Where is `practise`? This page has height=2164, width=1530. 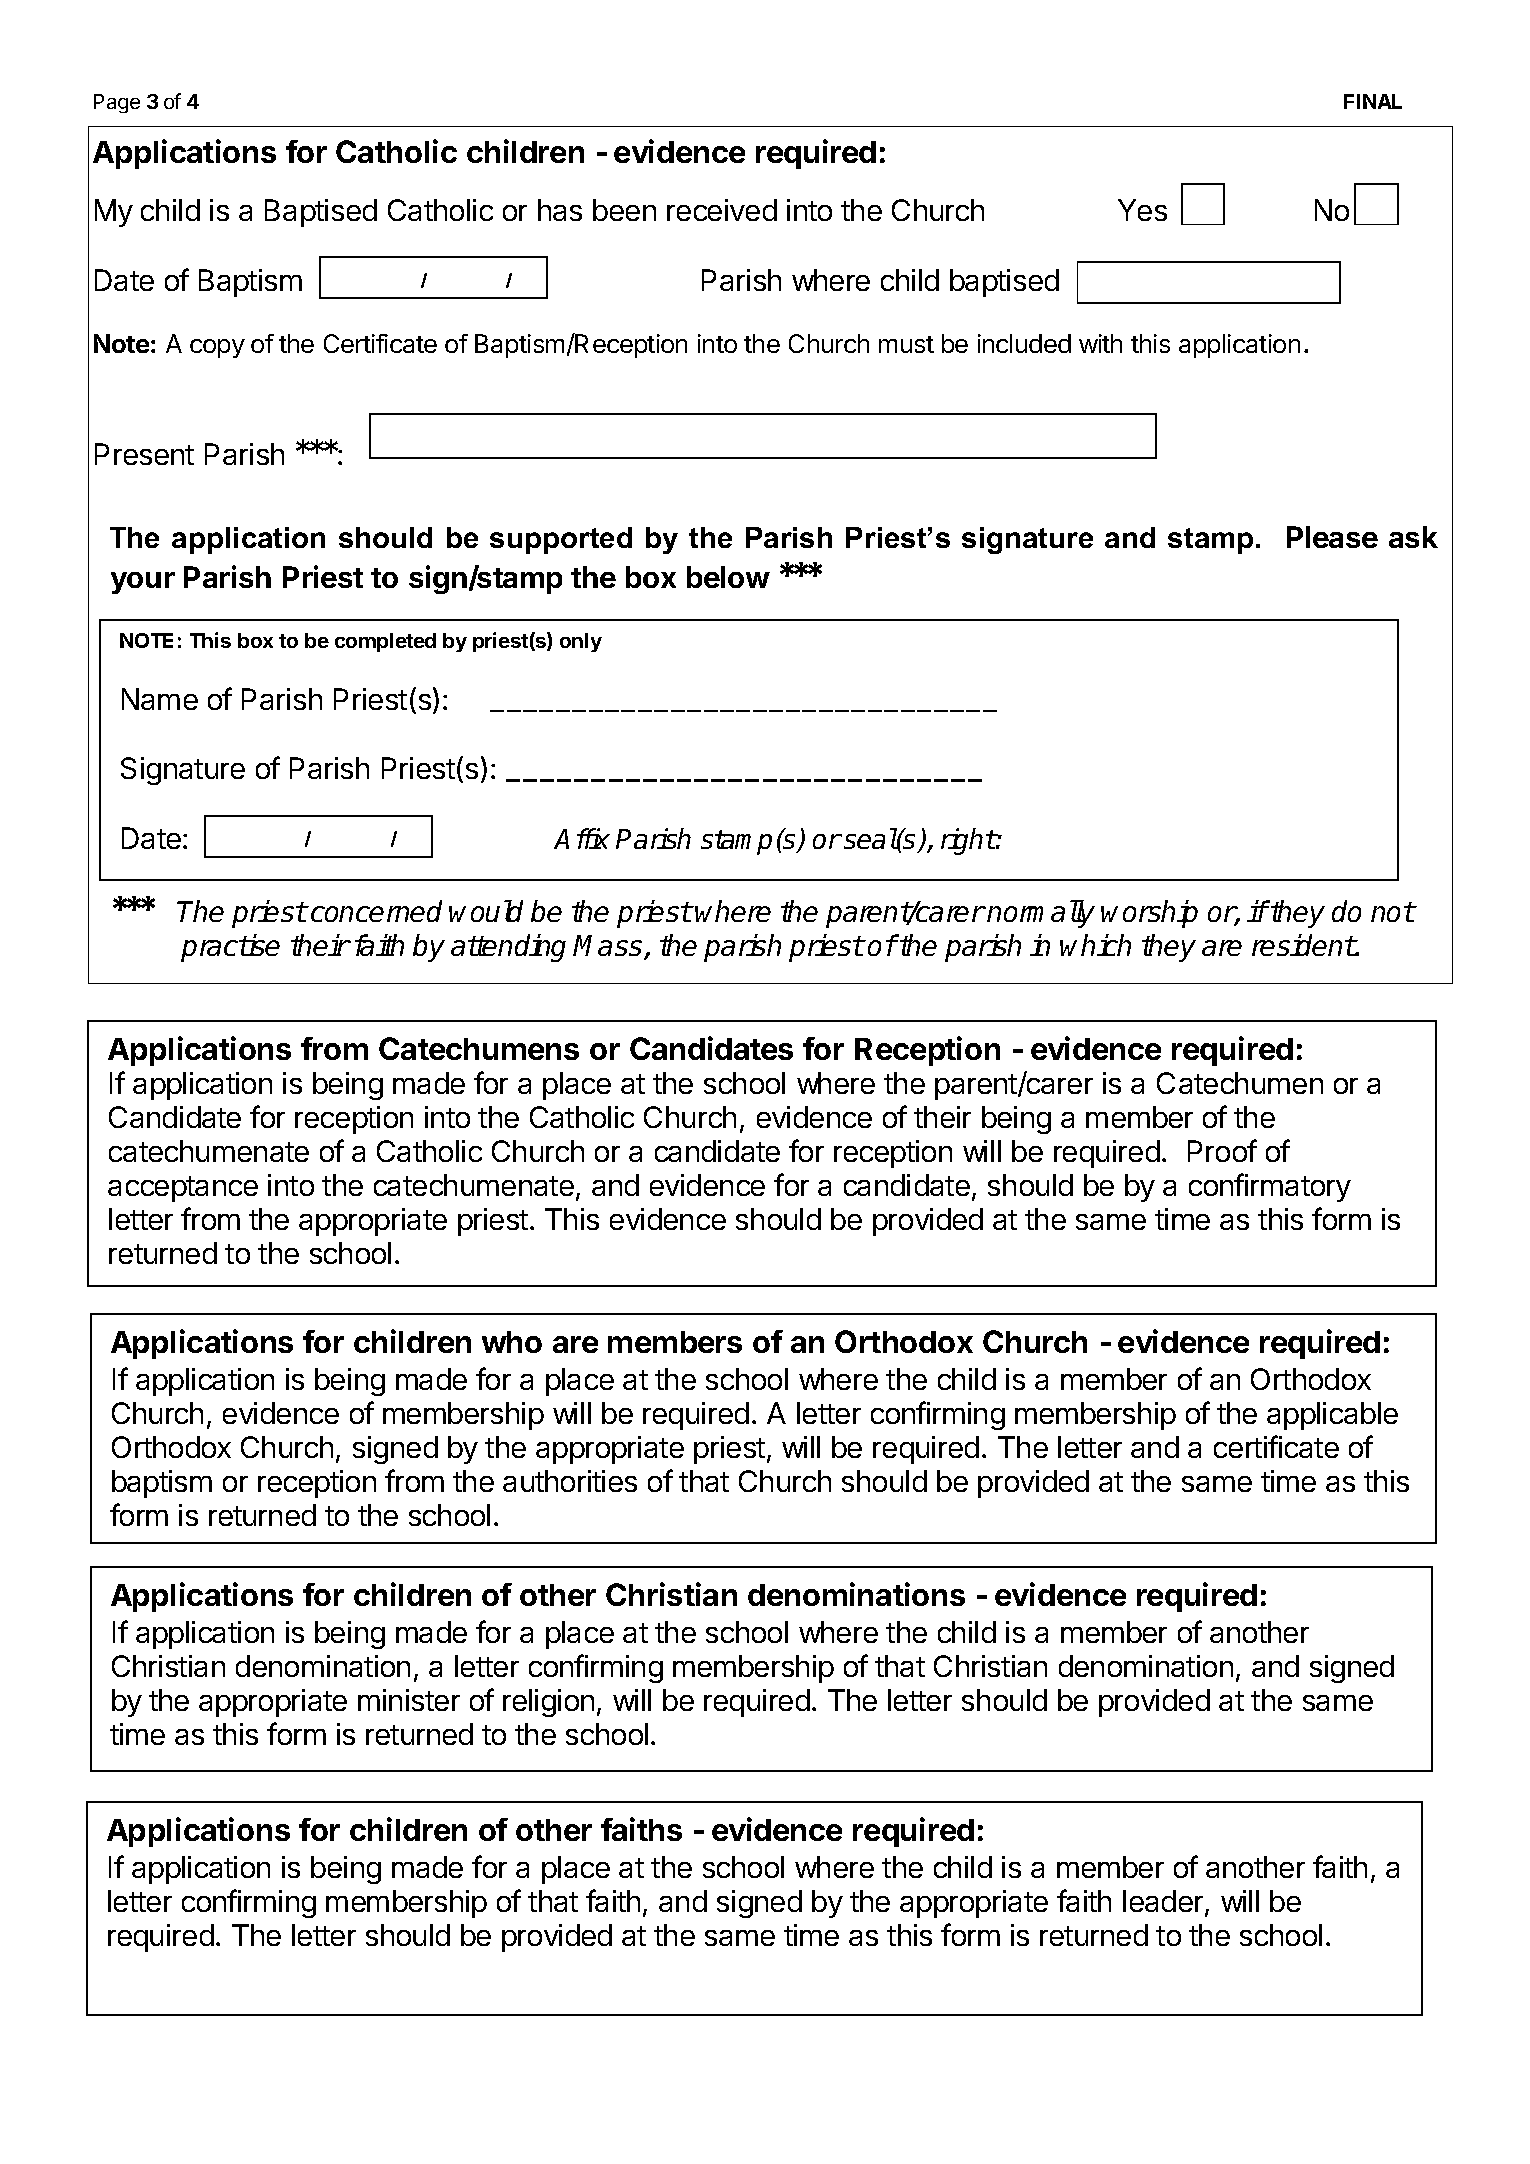
practise is located at coordinates (230, 948).
